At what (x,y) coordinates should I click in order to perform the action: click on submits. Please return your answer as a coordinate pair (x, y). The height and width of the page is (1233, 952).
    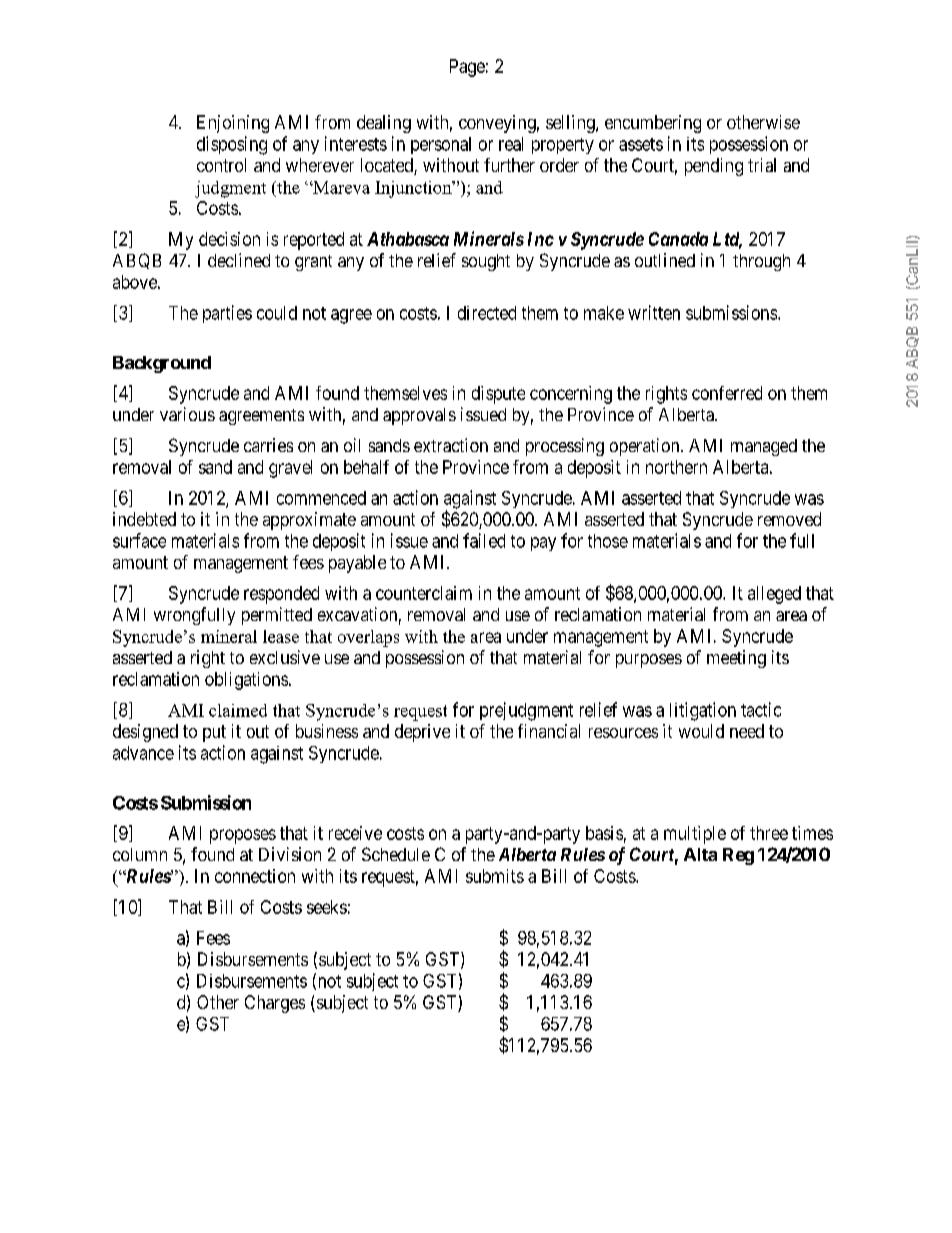
    Looking at the image, I should click on (495, 876).
